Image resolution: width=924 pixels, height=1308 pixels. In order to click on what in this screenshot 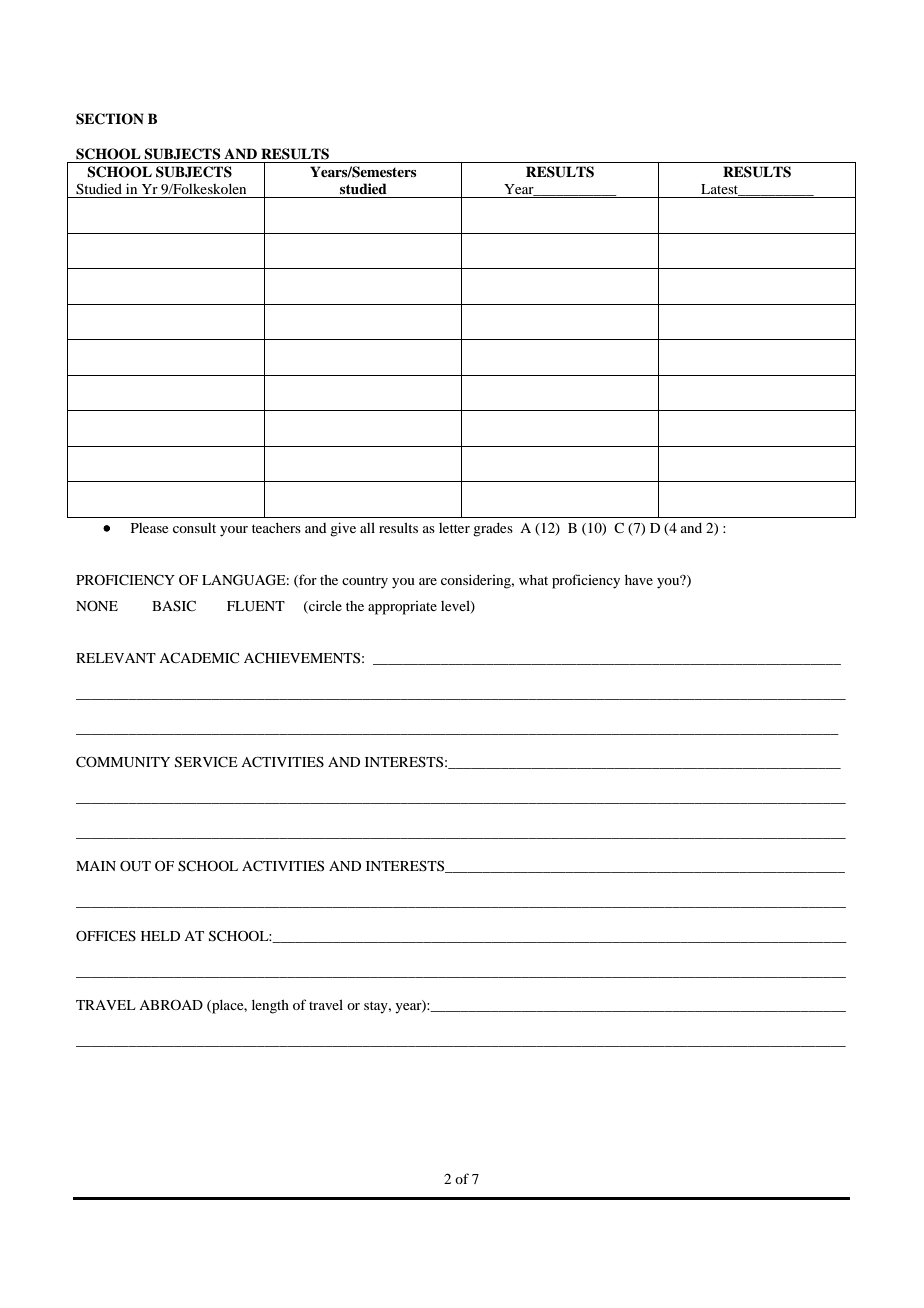, I will do `click(533, 580)`.
